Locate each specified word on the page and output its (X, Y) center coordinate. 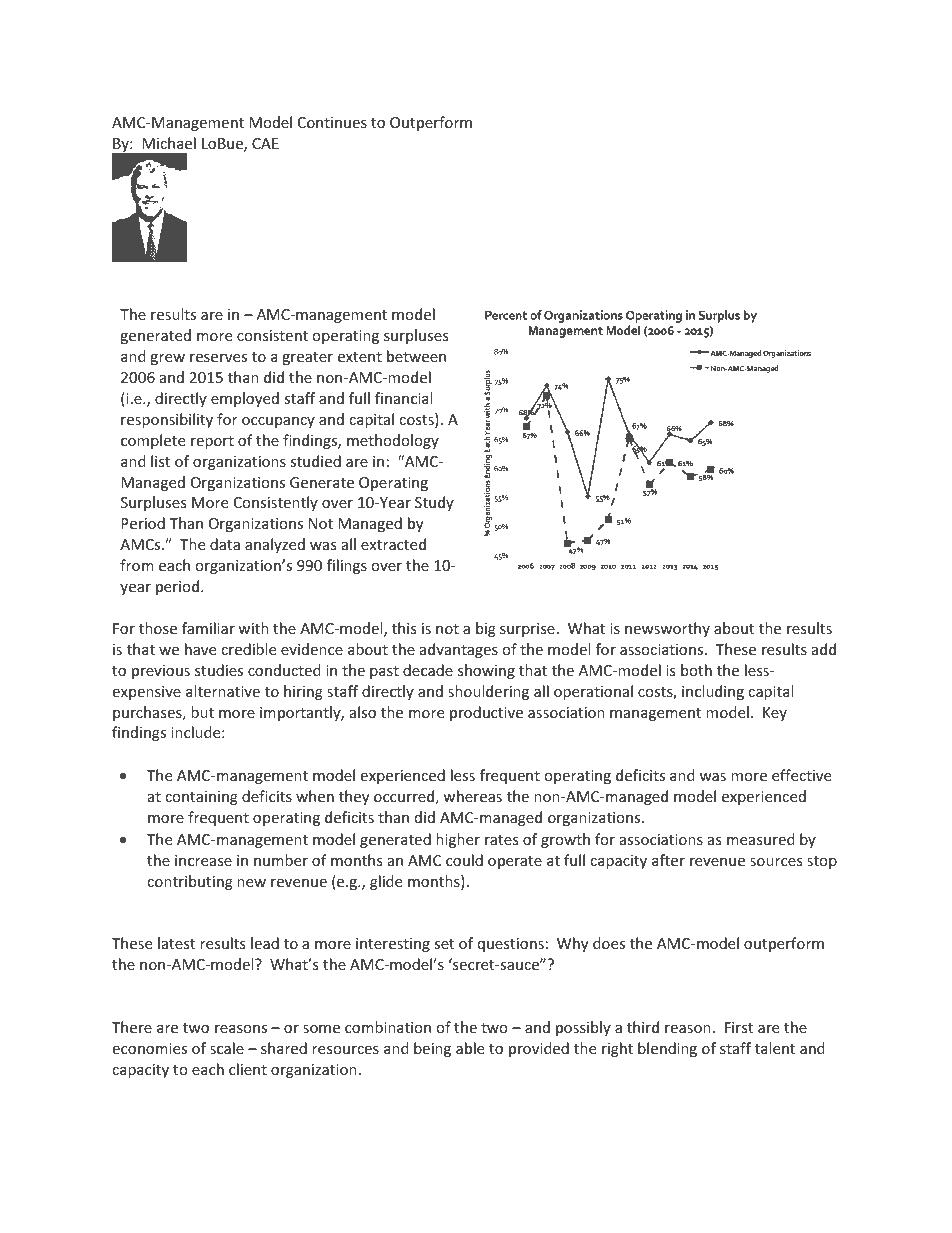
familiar (208, 628)
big (486, 629)
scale (227, 1048)
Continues (332, 122)
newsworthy (667, 629)
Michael (169, 143)
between (416, 356)
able (470, 1048)
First (739, 1027)
